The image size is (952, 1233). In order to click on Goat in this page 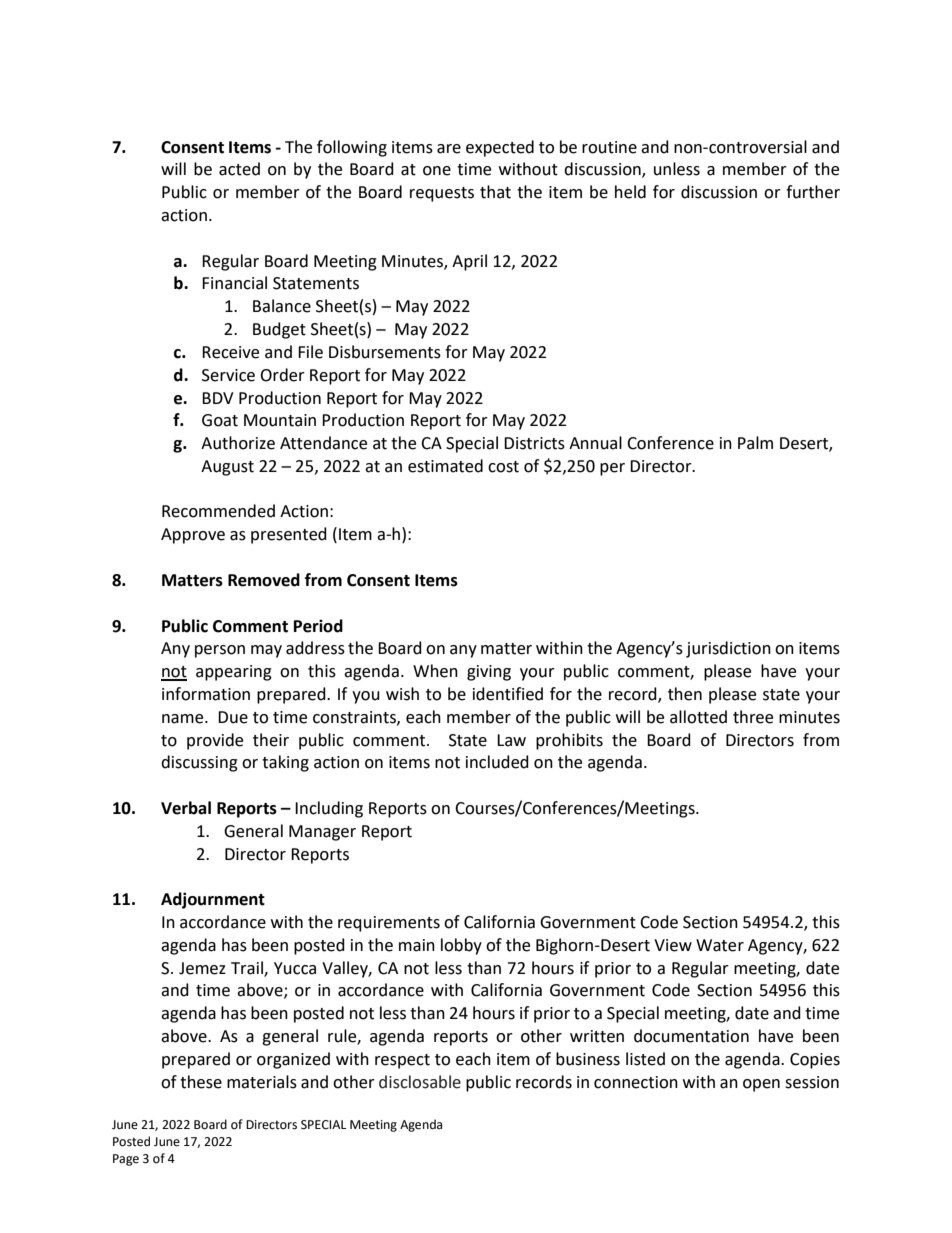, I will do `click(220, 420)`.
